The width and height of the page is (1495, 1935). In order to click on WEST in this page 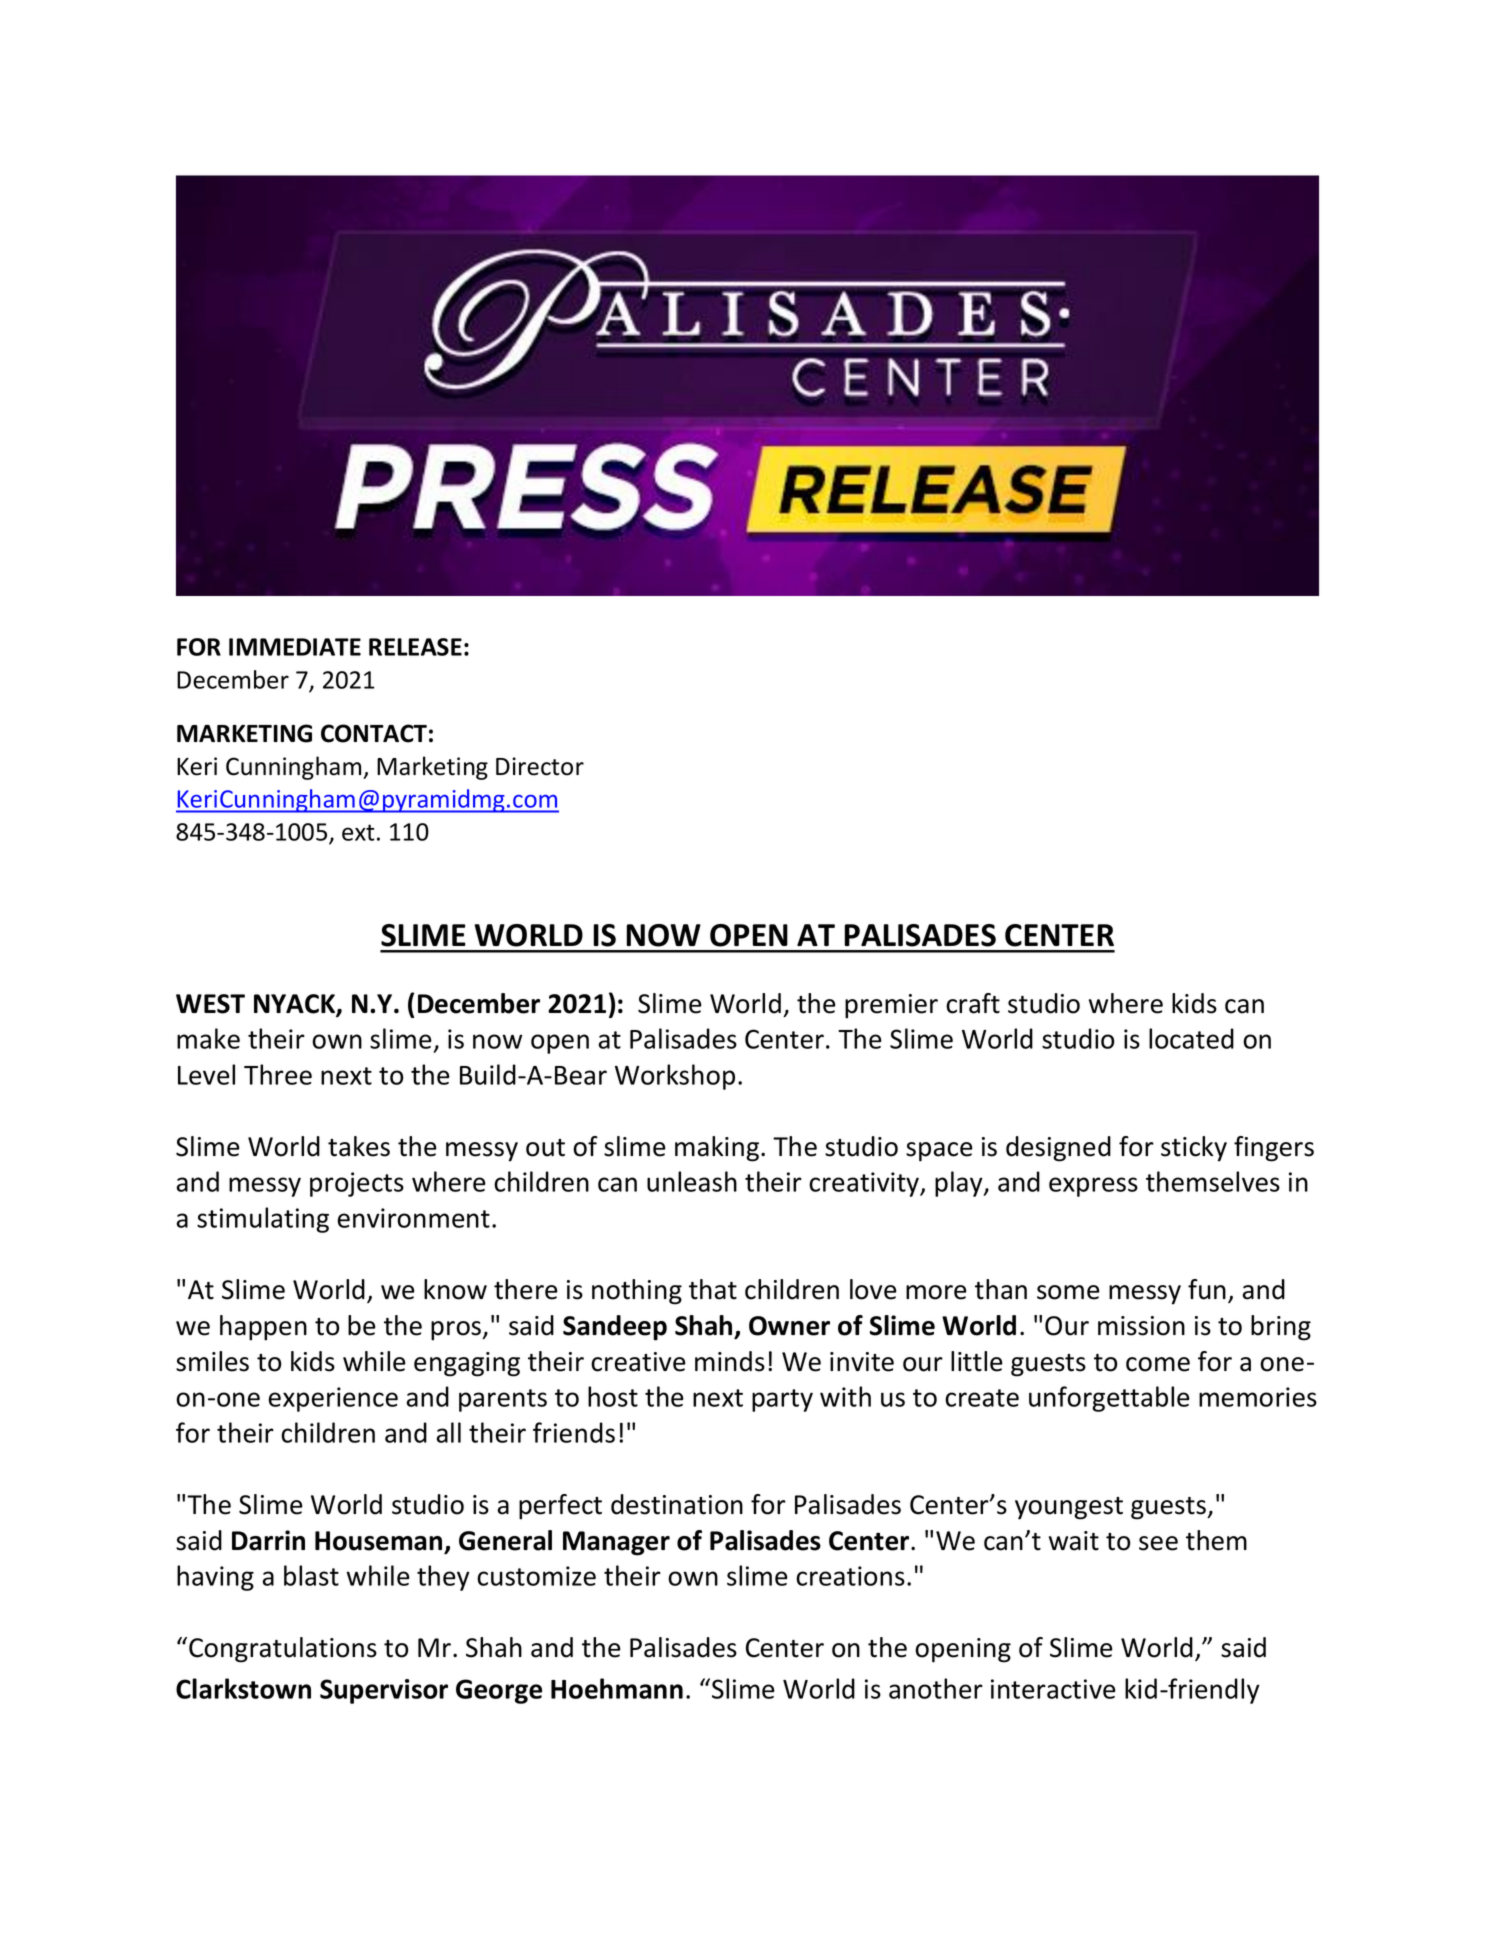, I will do `click(210, 1004)`.
